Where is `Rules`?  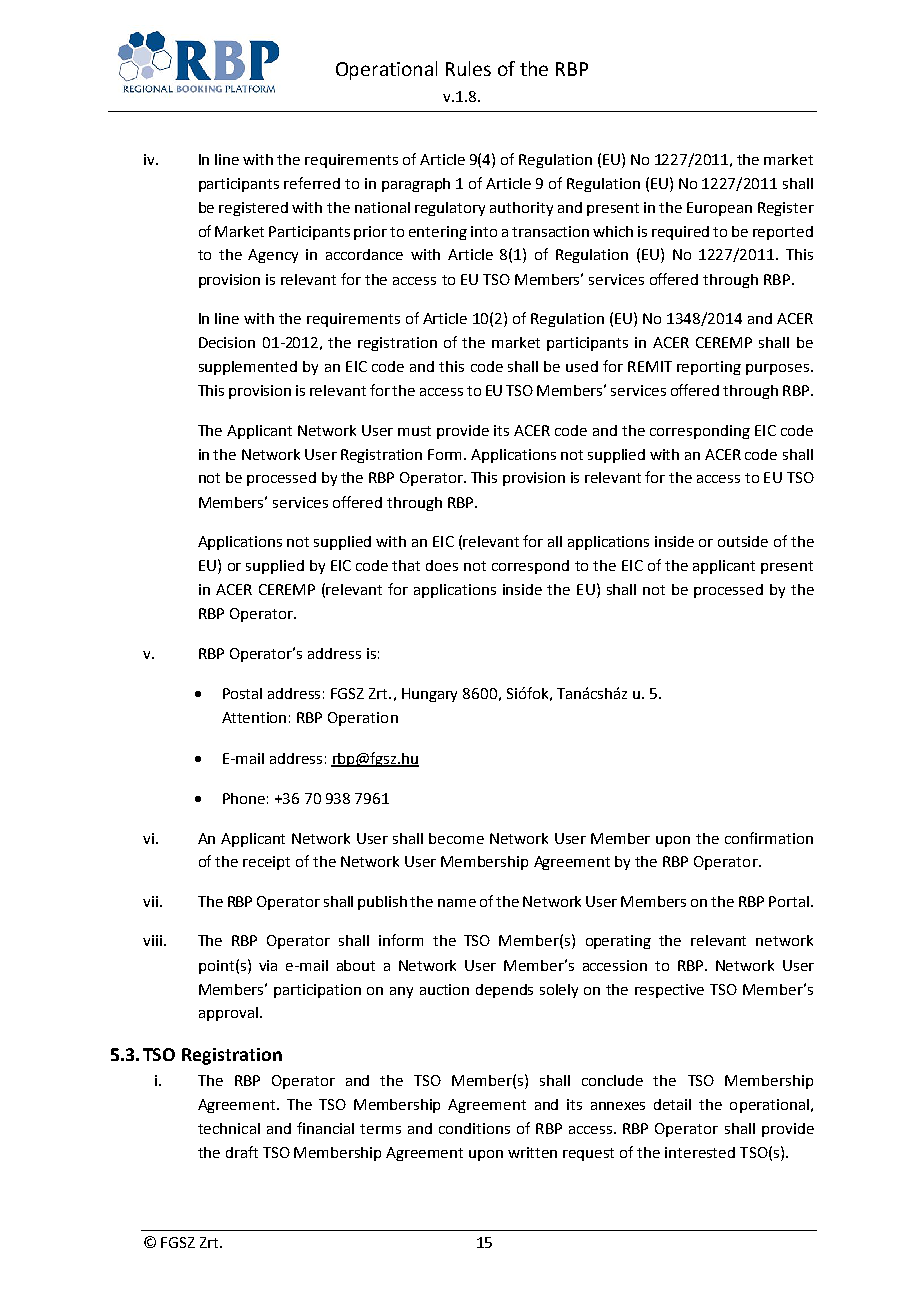 Rules is located at coordinates (468, 68).
